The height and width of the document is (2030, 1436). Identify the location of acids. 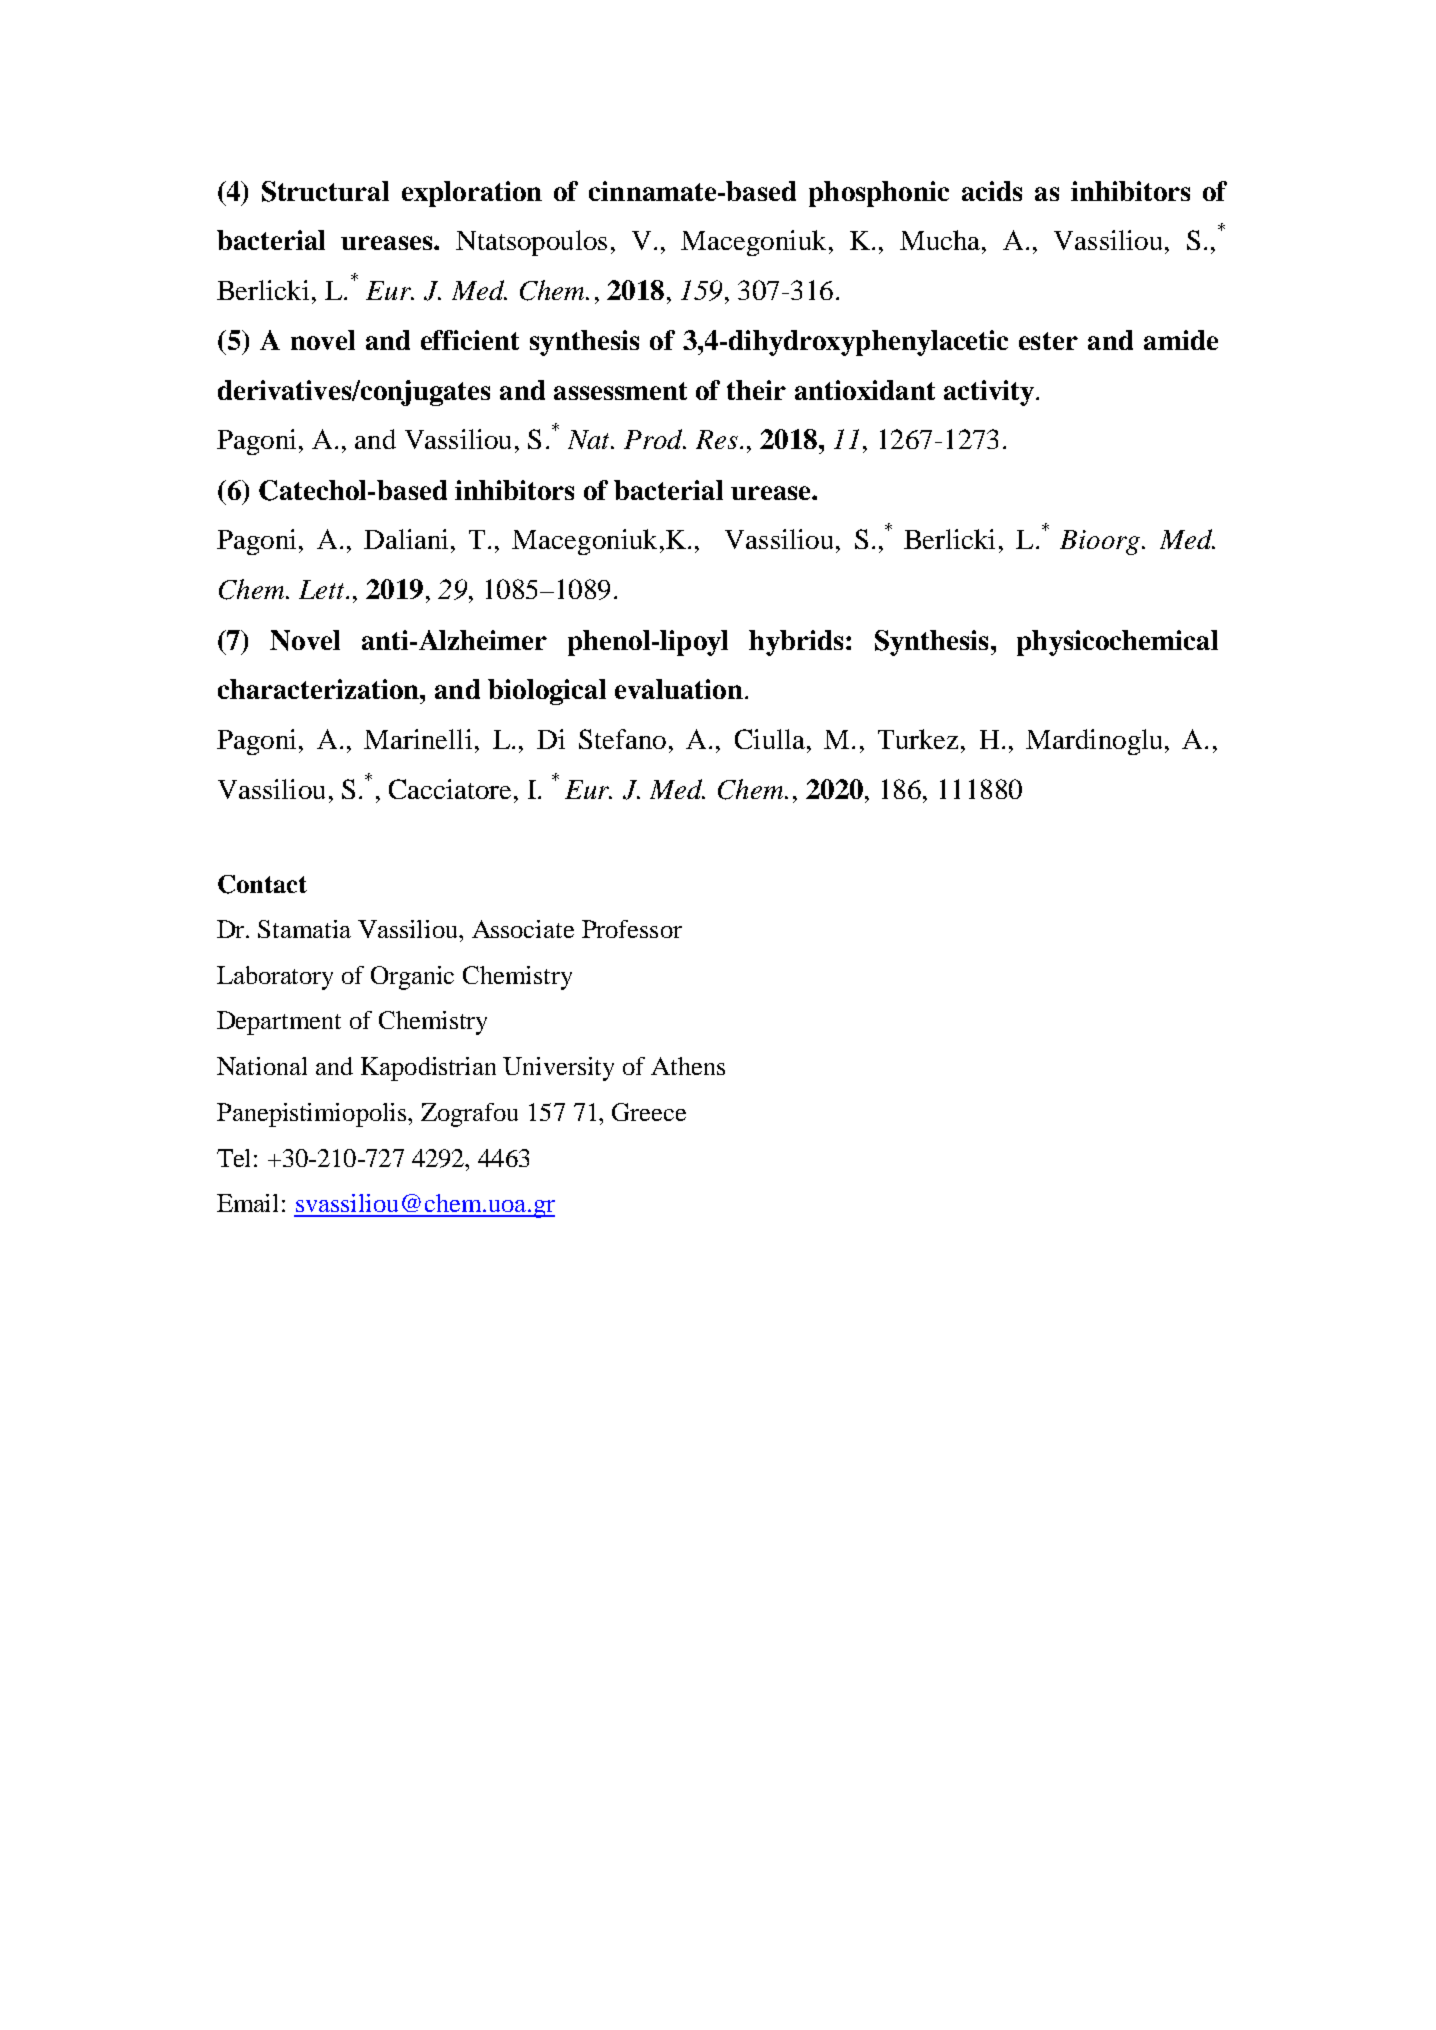
(992, 191).
